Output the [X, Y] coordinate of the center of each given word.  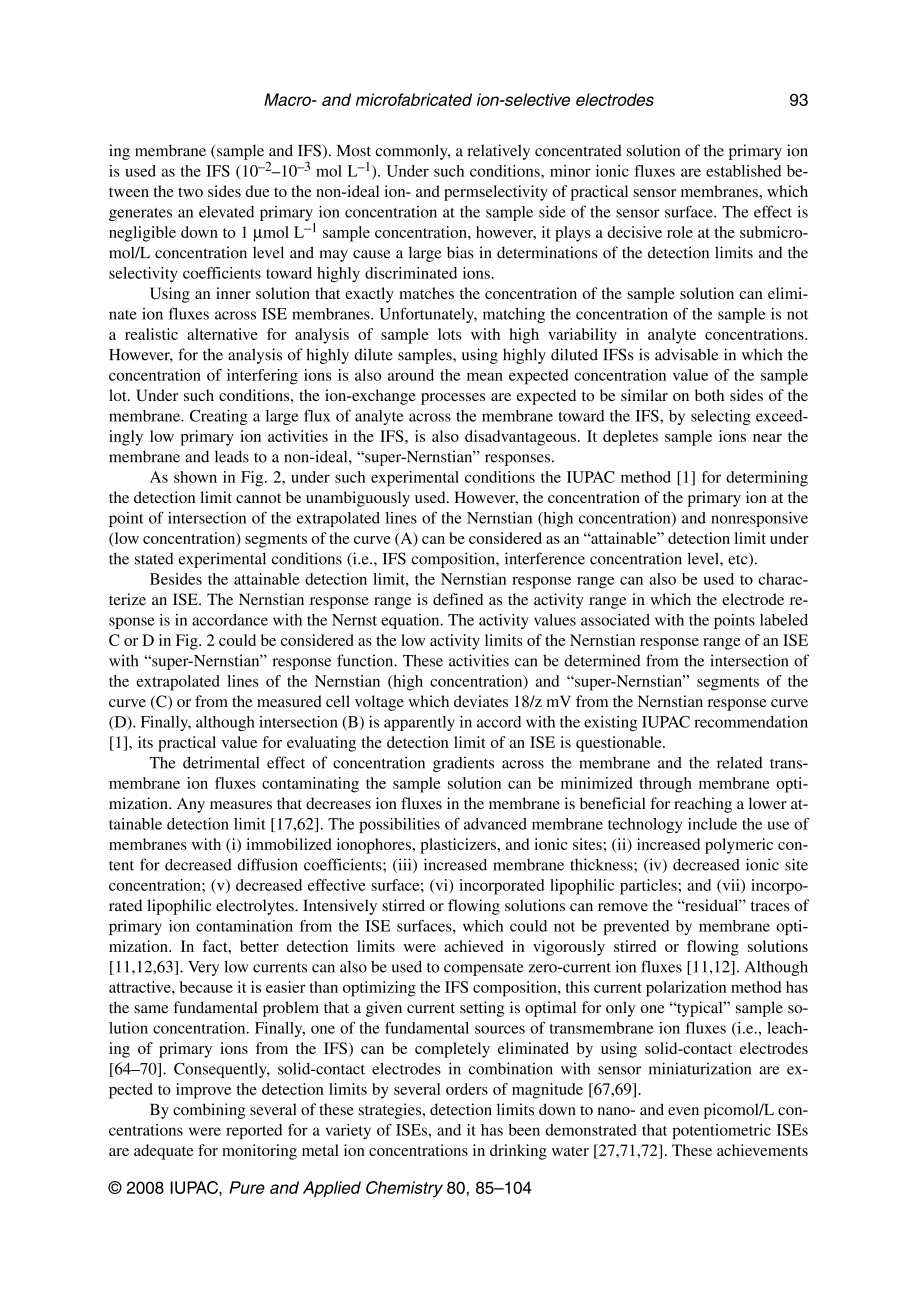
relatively [498, 152]
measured [289, 701]
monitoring [259, 1152]
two [190, 192]
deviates [481, 701]
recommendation [751, 722]
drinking [518, 1152]
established [743, 171]
